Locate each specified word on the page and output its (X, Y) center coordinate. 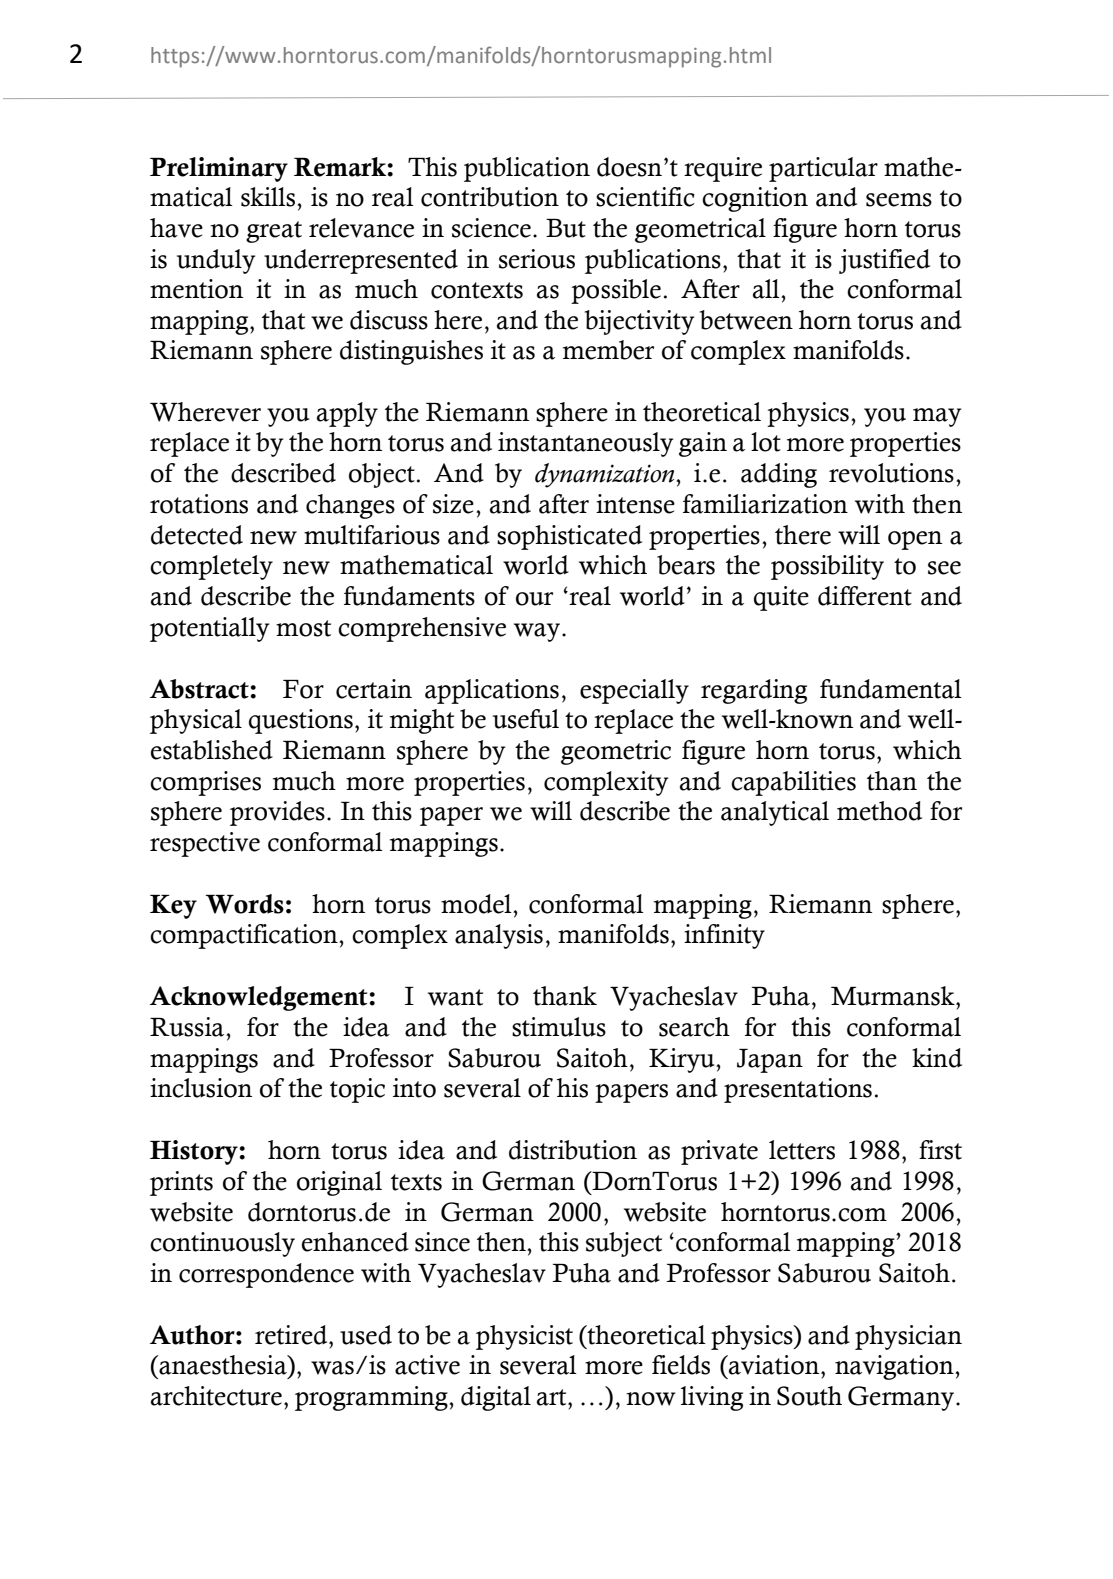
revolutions (891, 473)
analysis (499, 936)
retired (292, 1335)
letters (802, 1150)
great (274, 232)
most (303, 628)
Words (244, 904)
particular (823, 169)
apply (347, 414)
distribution (573, 1150)
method (879, 811)
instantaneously (585, 444)
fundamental (891, 689)
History (195, 1152)
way (538, 632)
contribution (490, 197)
